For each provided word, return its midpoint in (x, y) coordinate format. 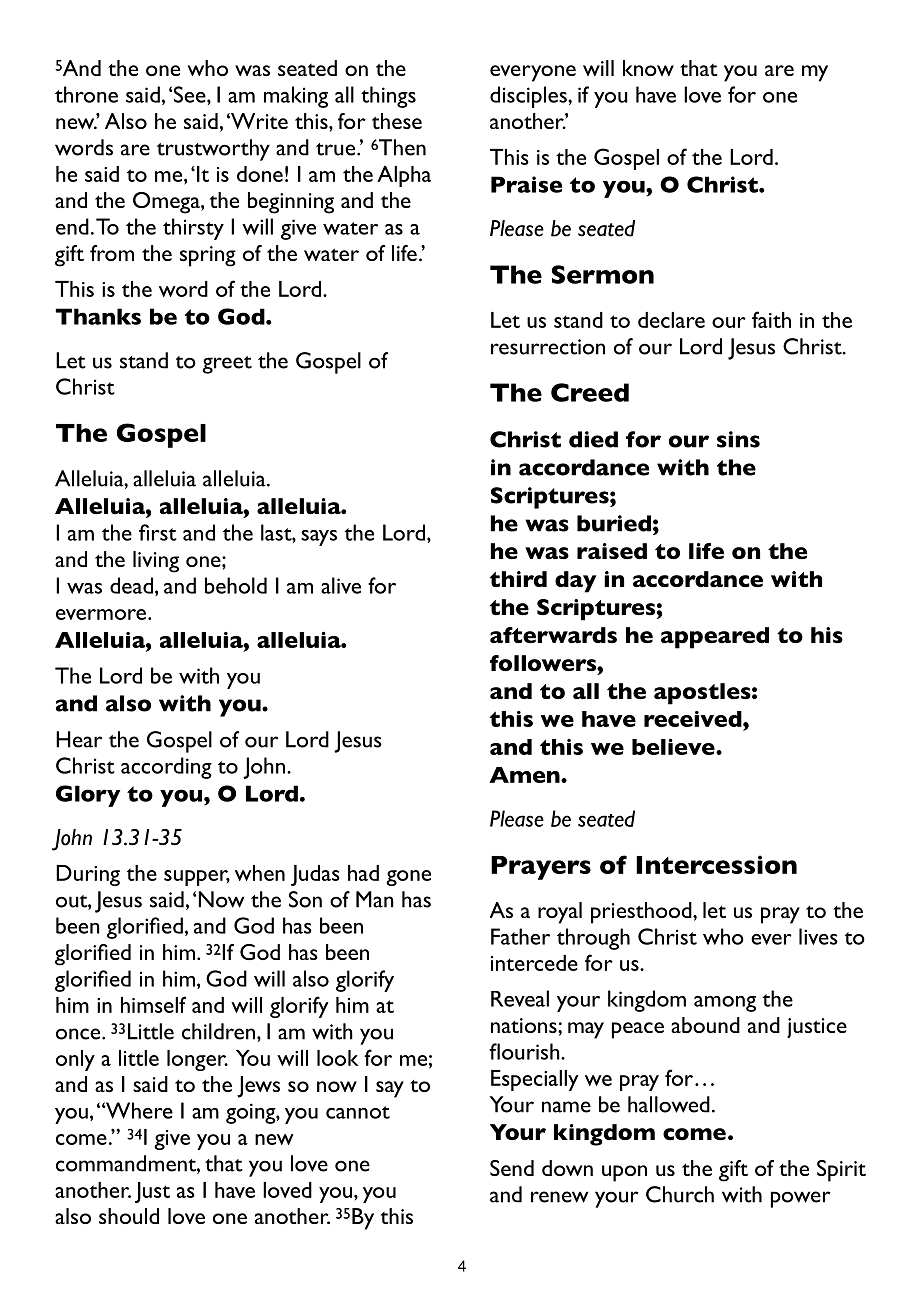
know (648, 68)
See (190, 94)
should (129, 1216)
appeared (715, 638)
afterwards (553, 635)
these (397, 121)
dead (131, 585)
